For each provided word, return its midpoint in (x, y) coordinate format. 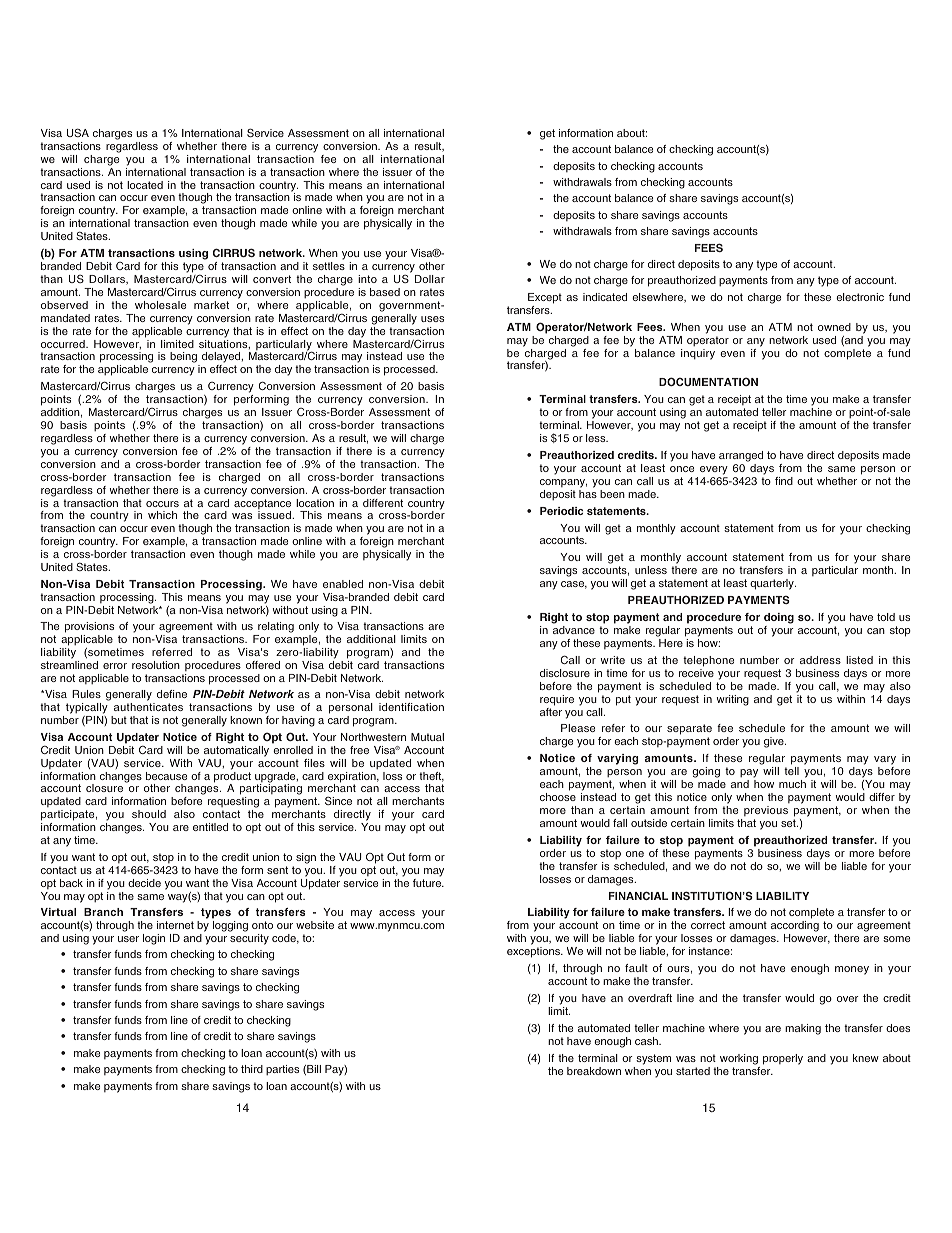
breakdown (594, 1071)
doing (779, 618)
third (252, 1069)
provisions (89, 627)
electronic (860, 297)
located (145, 185)
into (367, 279)
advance (574, 630)
